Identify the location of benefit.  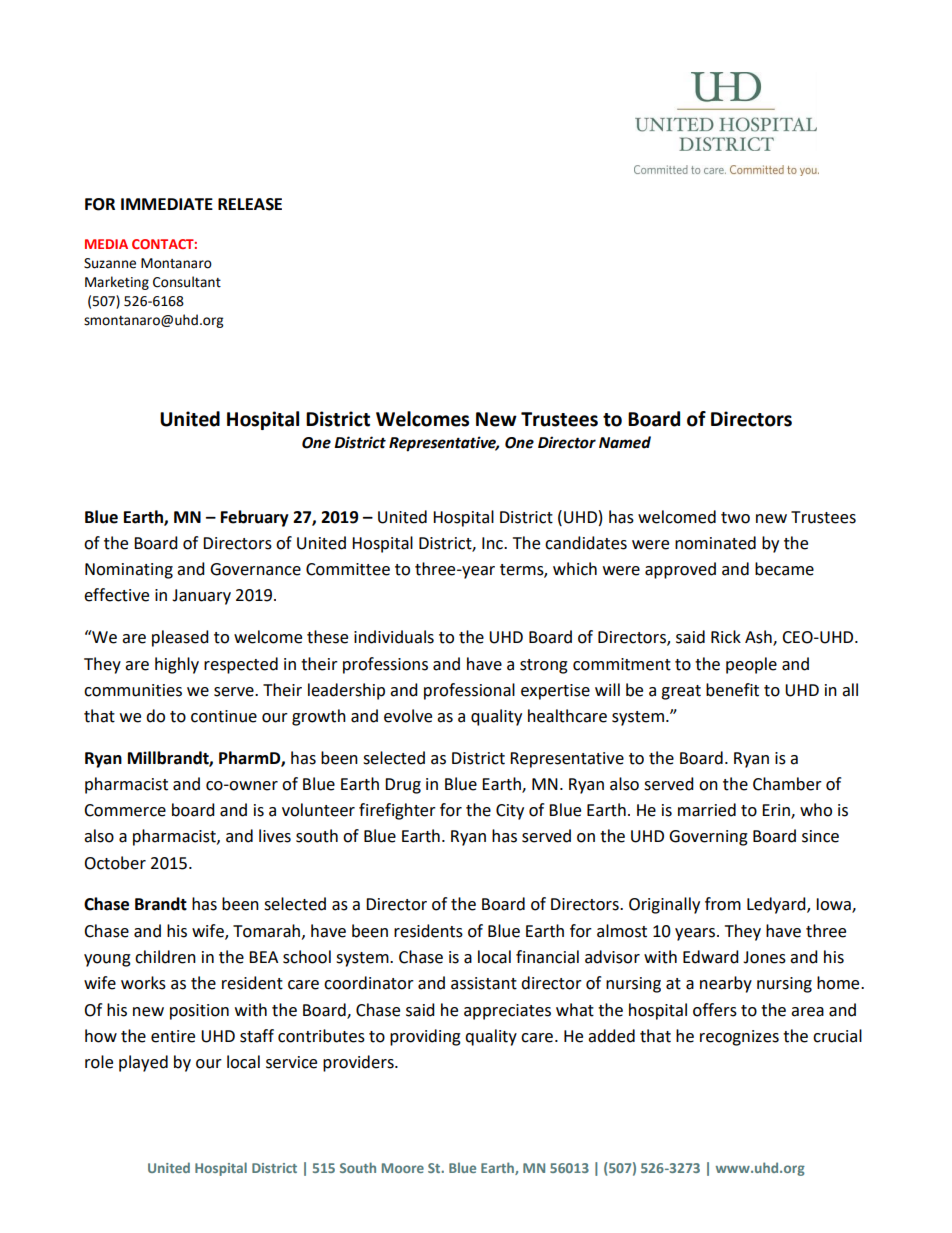
(732, 690).
